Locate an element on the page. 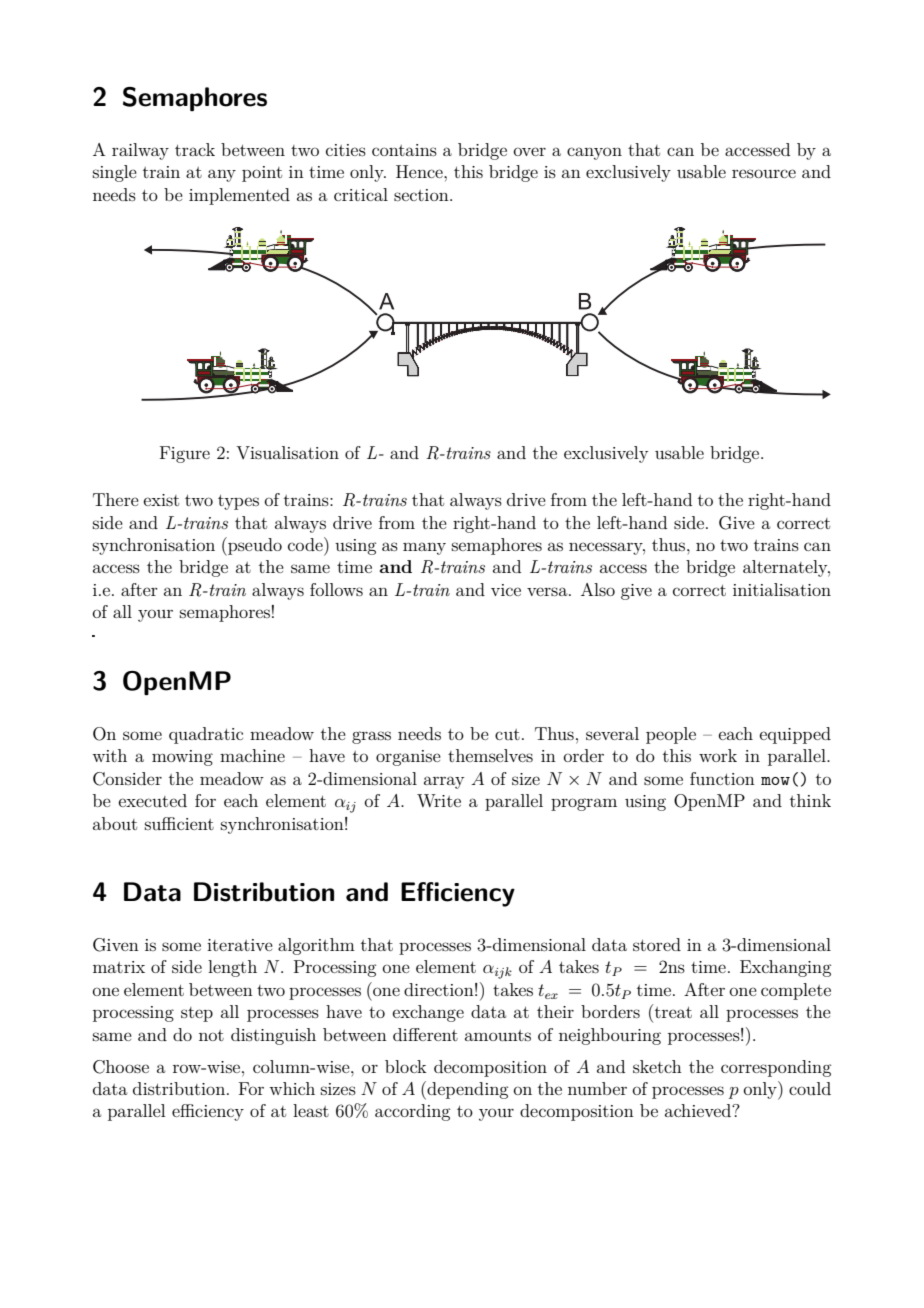  not is located at coordinates (211, 1035).
